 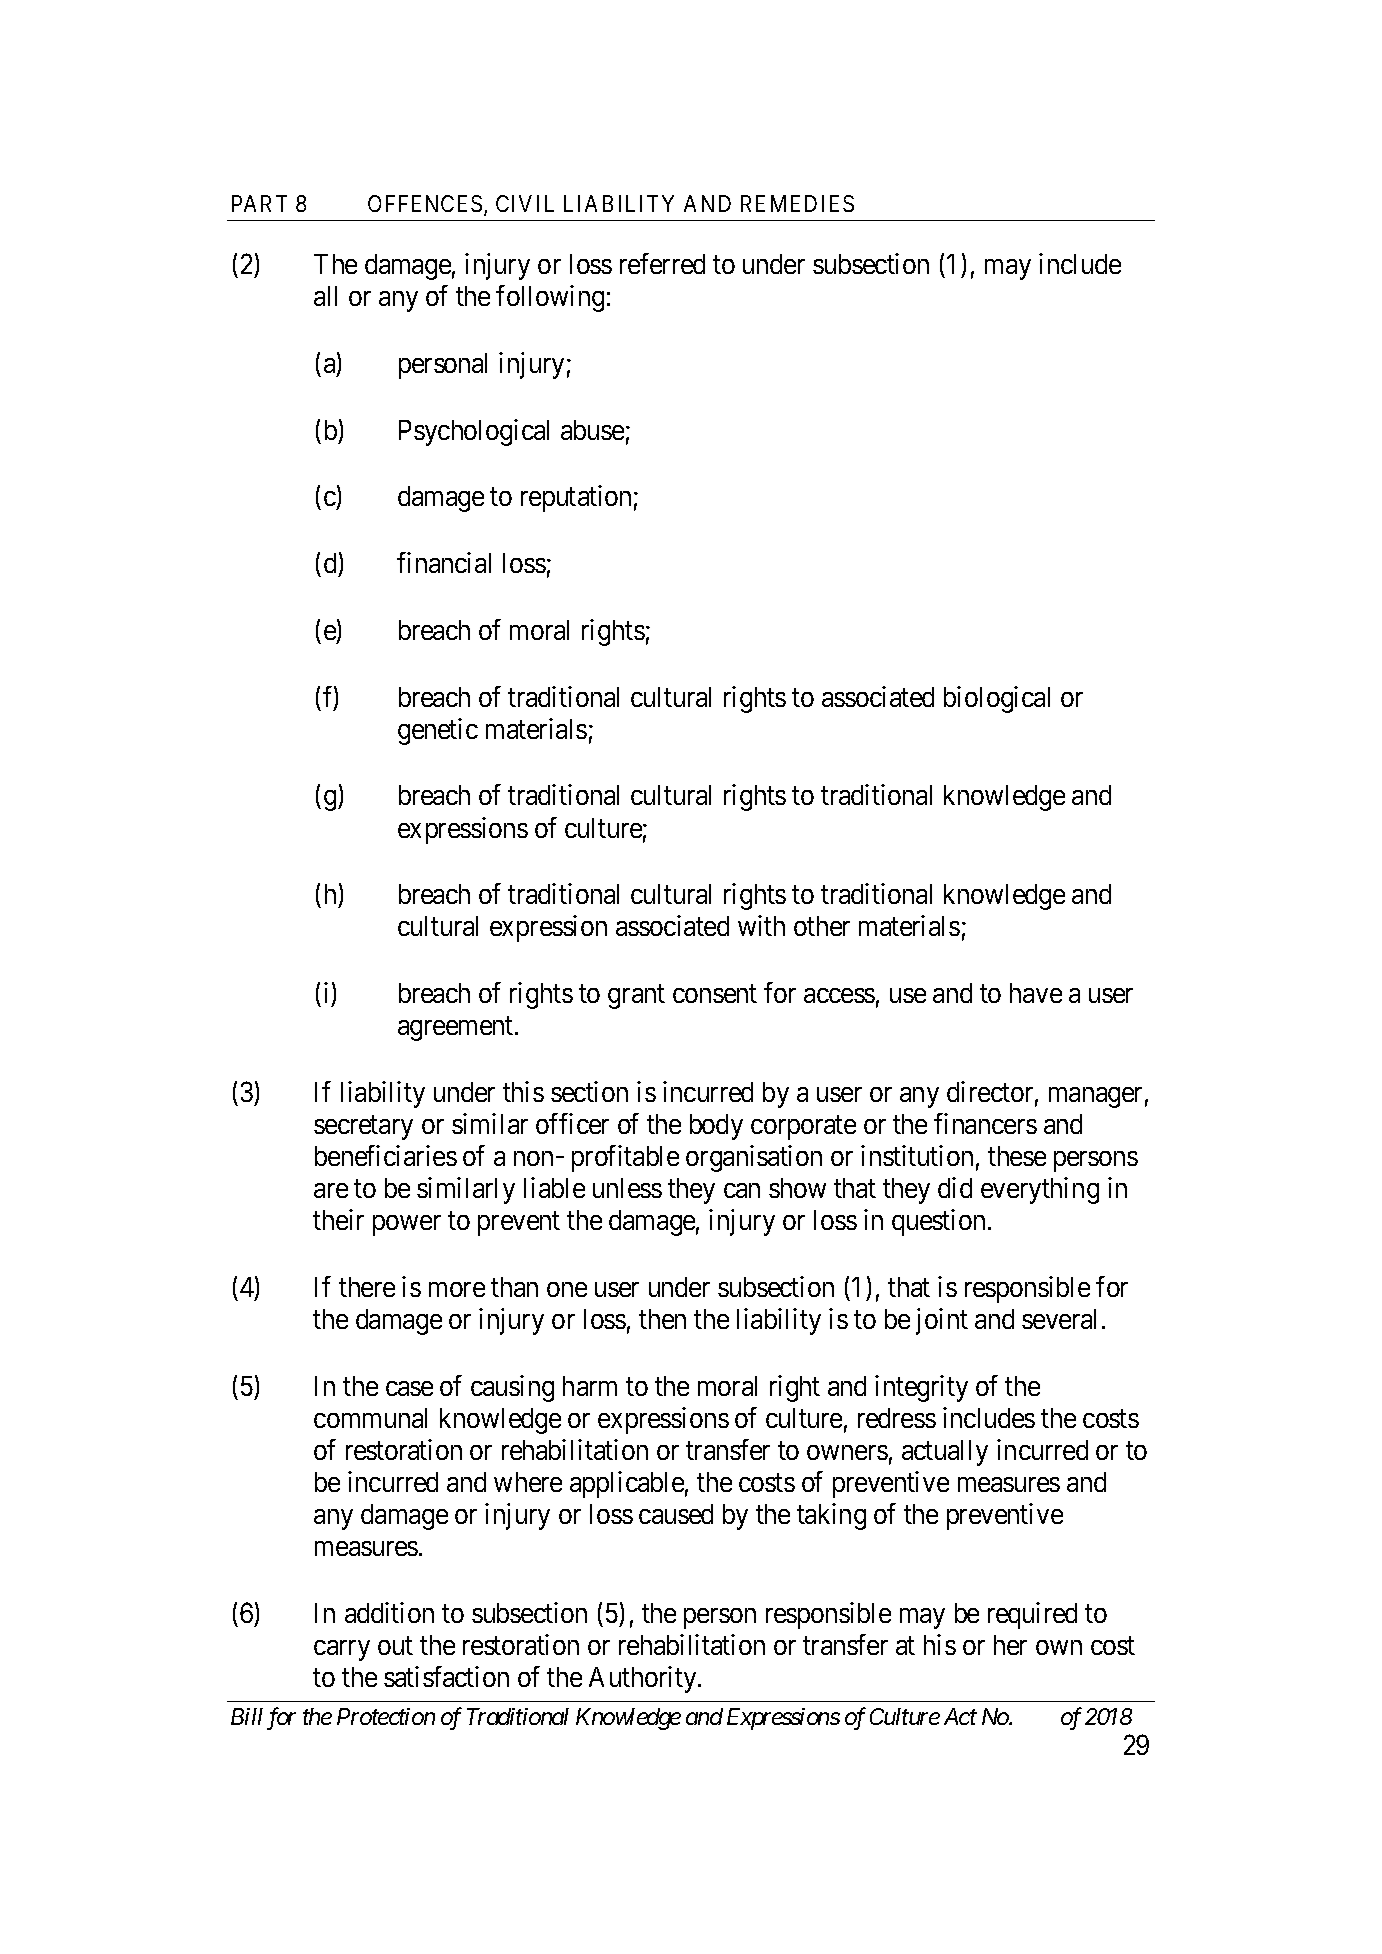 What do you see at coordinates (1032, 1615) in the page?
I see `required` at bounding box center [1032, 1615].
